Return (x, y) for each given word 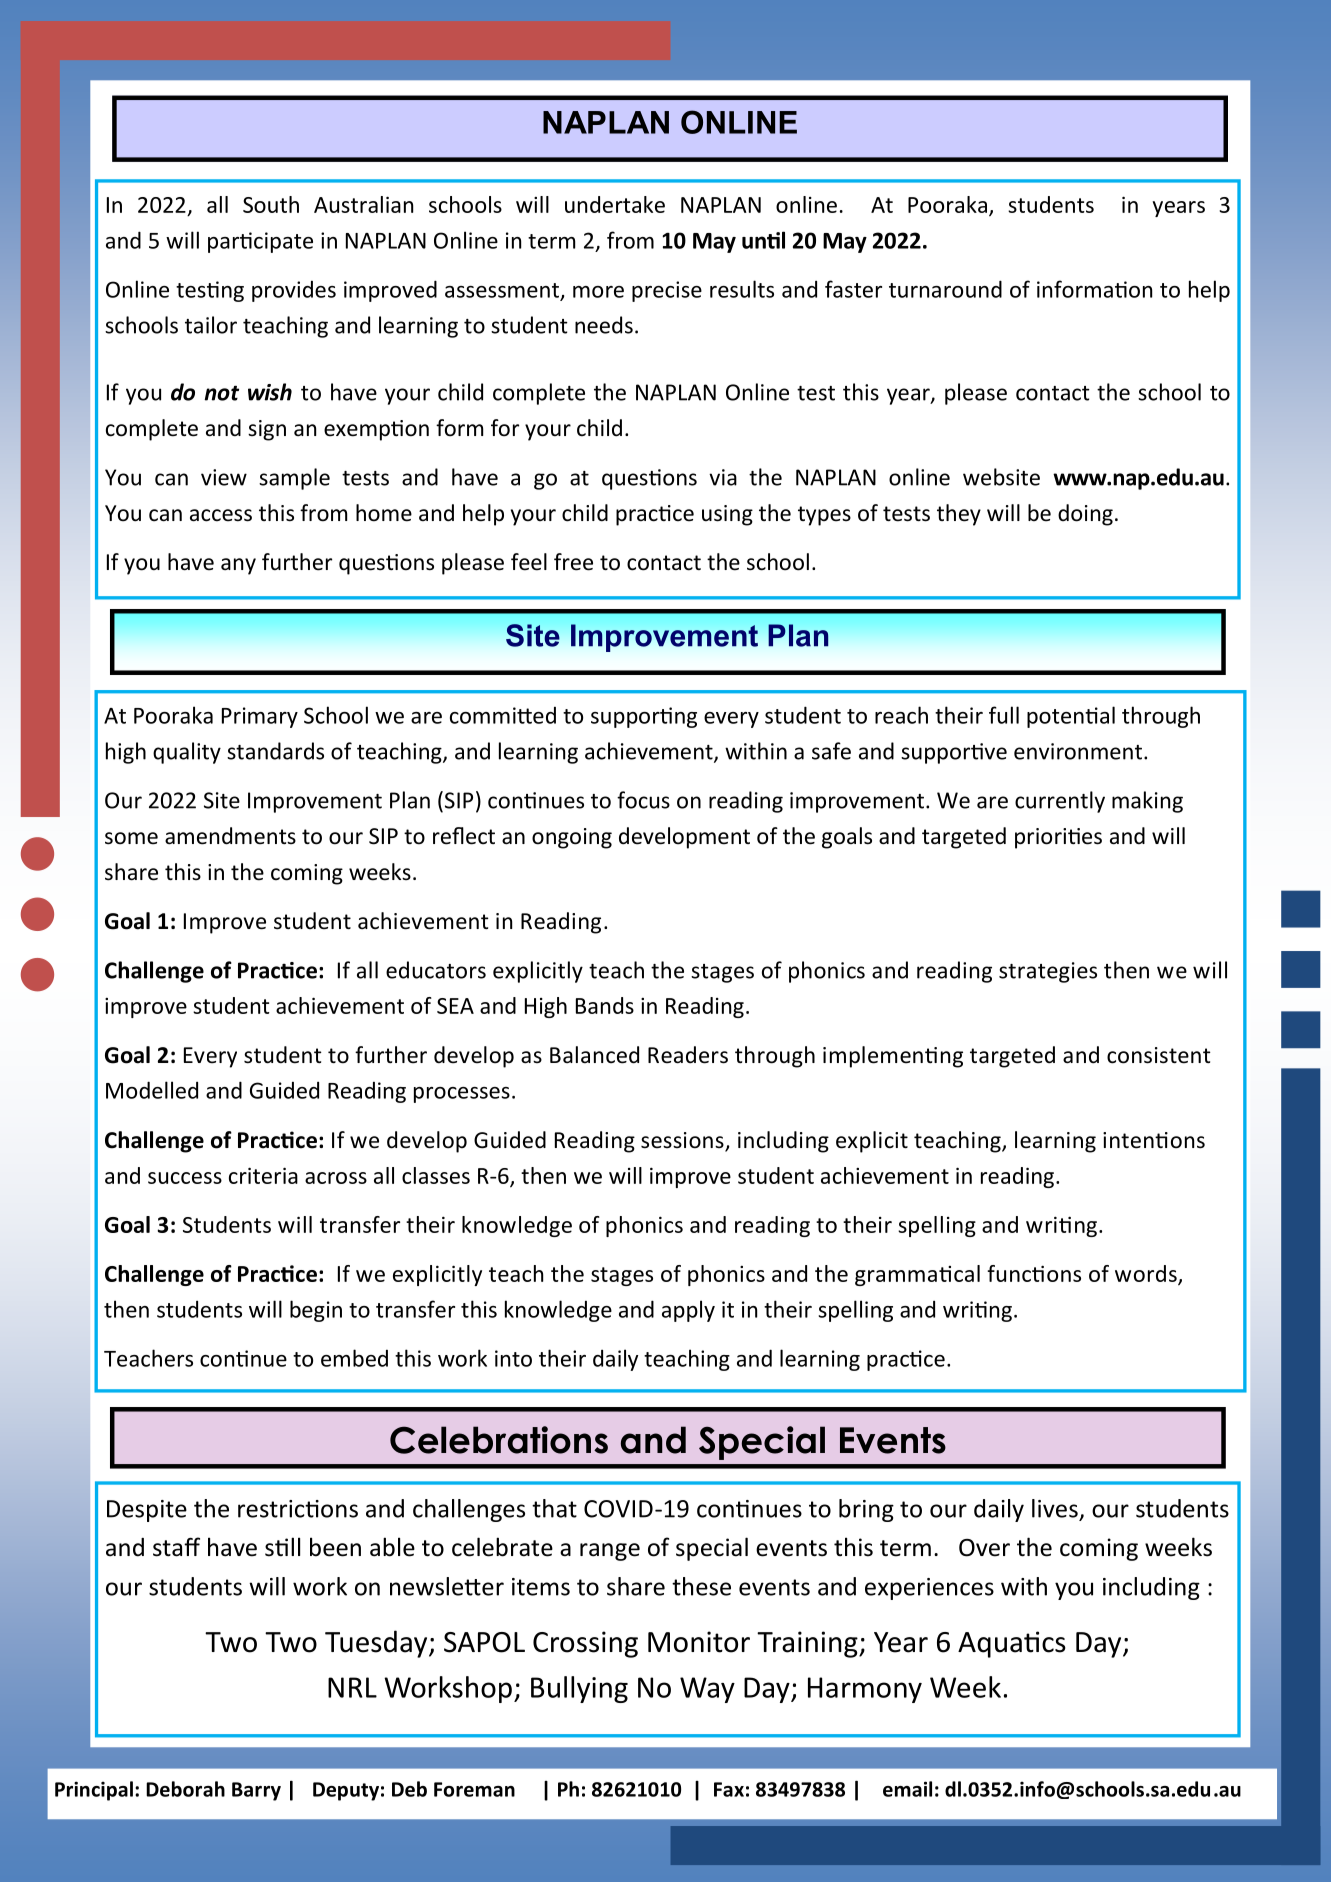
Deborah (185, 1789)
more (598, 292)
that (554, 1508)
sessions (683, 1141)
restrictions (298, 1509)
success (185, 1178)
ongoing (572, 838)
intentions (1154, 1140)
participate (260, 242)
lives (1055, 1508)
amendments (230, 836)
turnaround (945, 289)
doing (1085, 515)
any (238, 566)
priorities (1058, 838)
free (573, 562)
